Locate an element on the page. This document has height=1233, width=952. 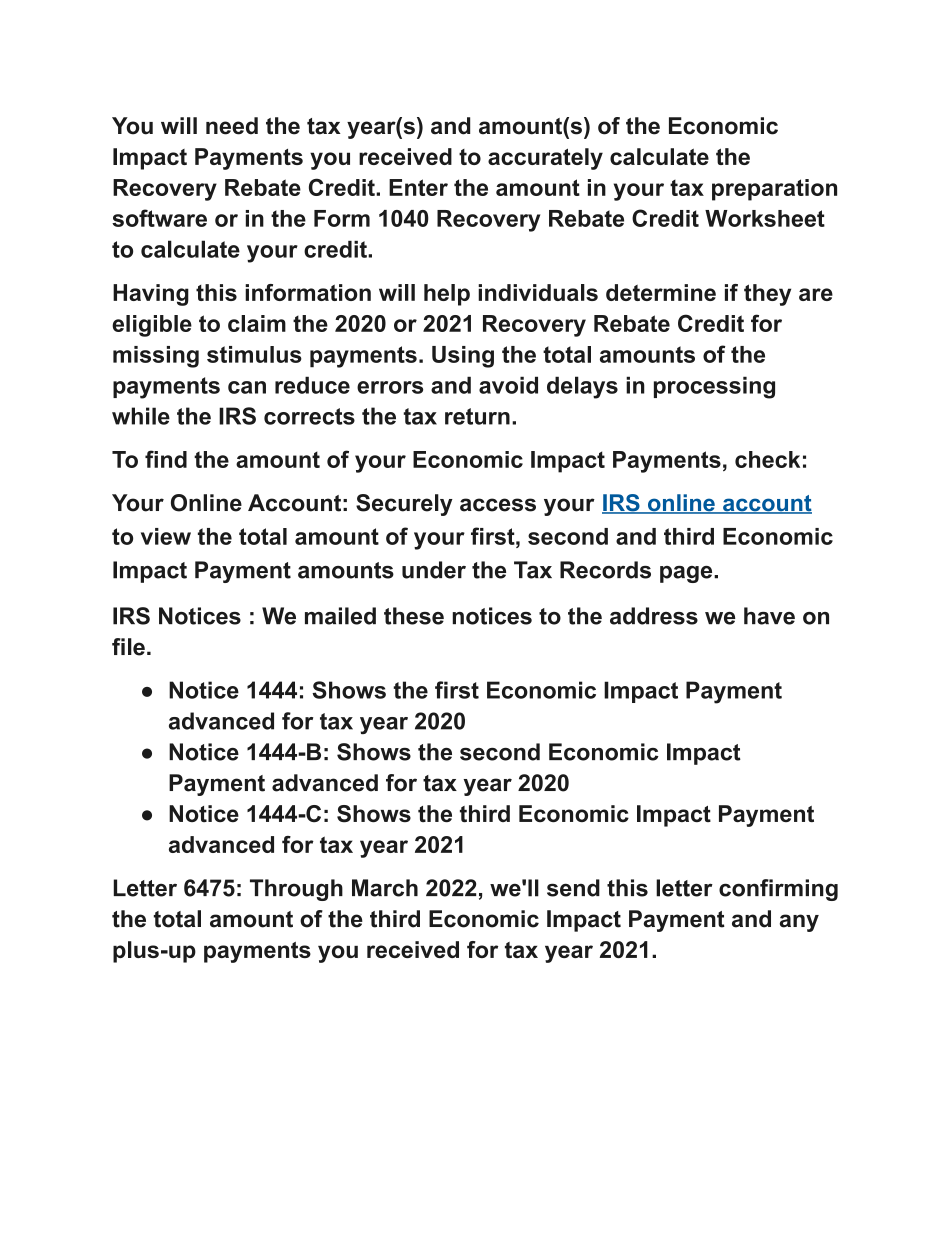
Enter is located at coordinates (418, 187).
